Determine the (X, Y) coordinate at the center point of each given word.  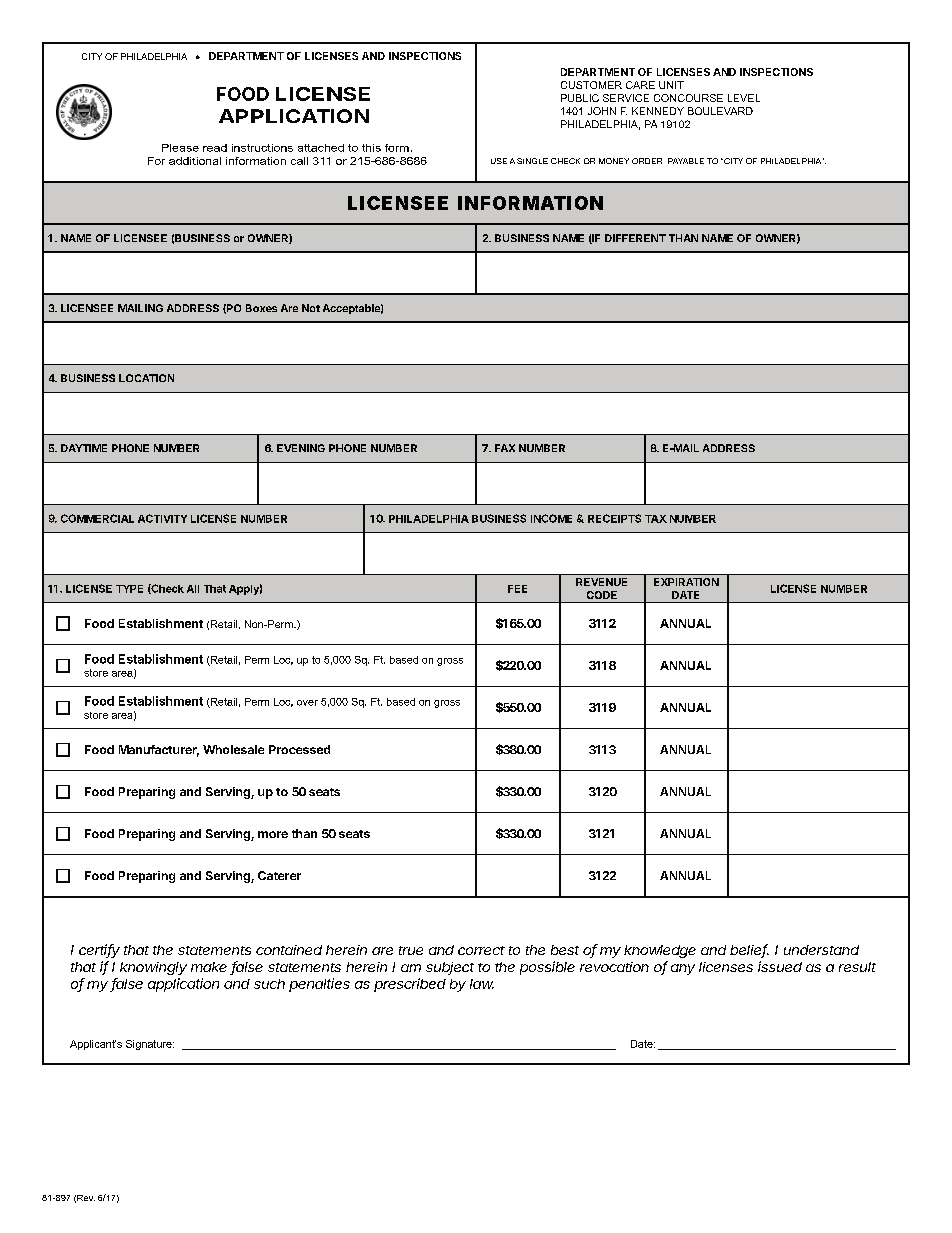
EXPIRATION (686, 582)
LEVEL (744, 98)
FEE (517, 589)
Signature (150, 1045)
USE (499, 161)
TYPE (129, 589)
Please (180, 148)
